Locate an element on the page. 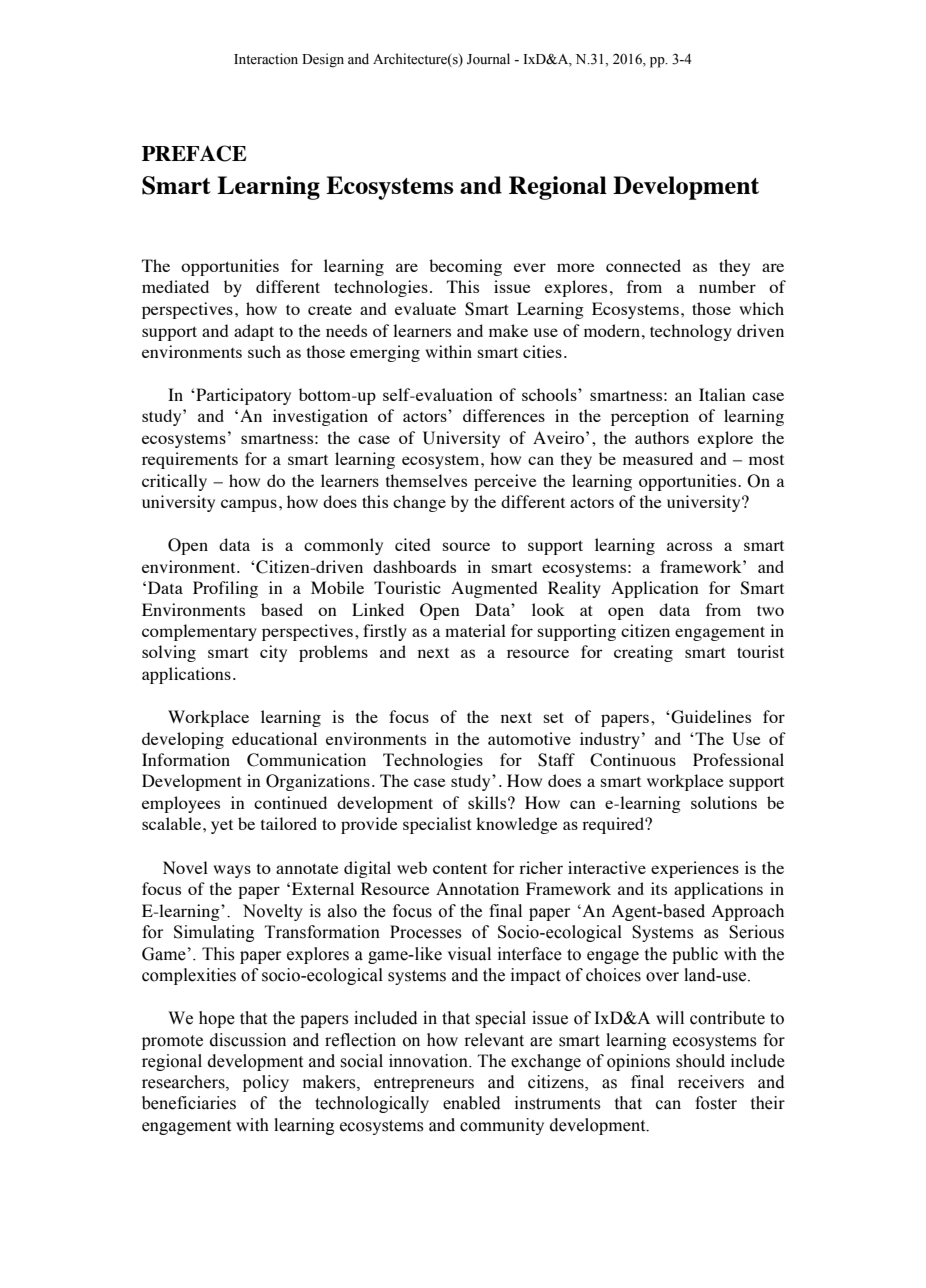 Image resolution: width=926 pixels, height=1288 pixels. Annotation is located at coordinates (477, 888).
